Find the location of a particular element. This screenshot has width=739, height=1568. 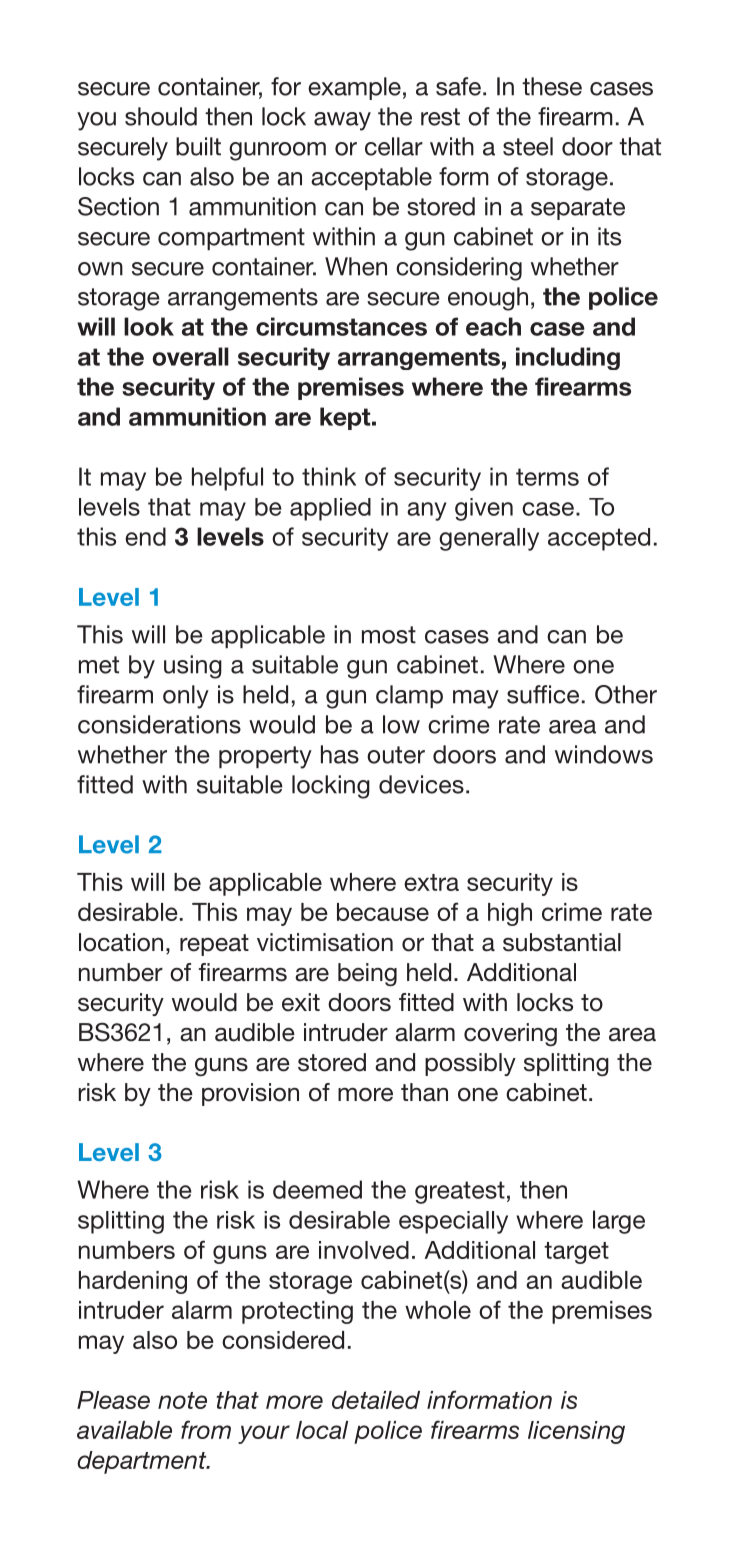

these is located at coordinates (552, 86).
